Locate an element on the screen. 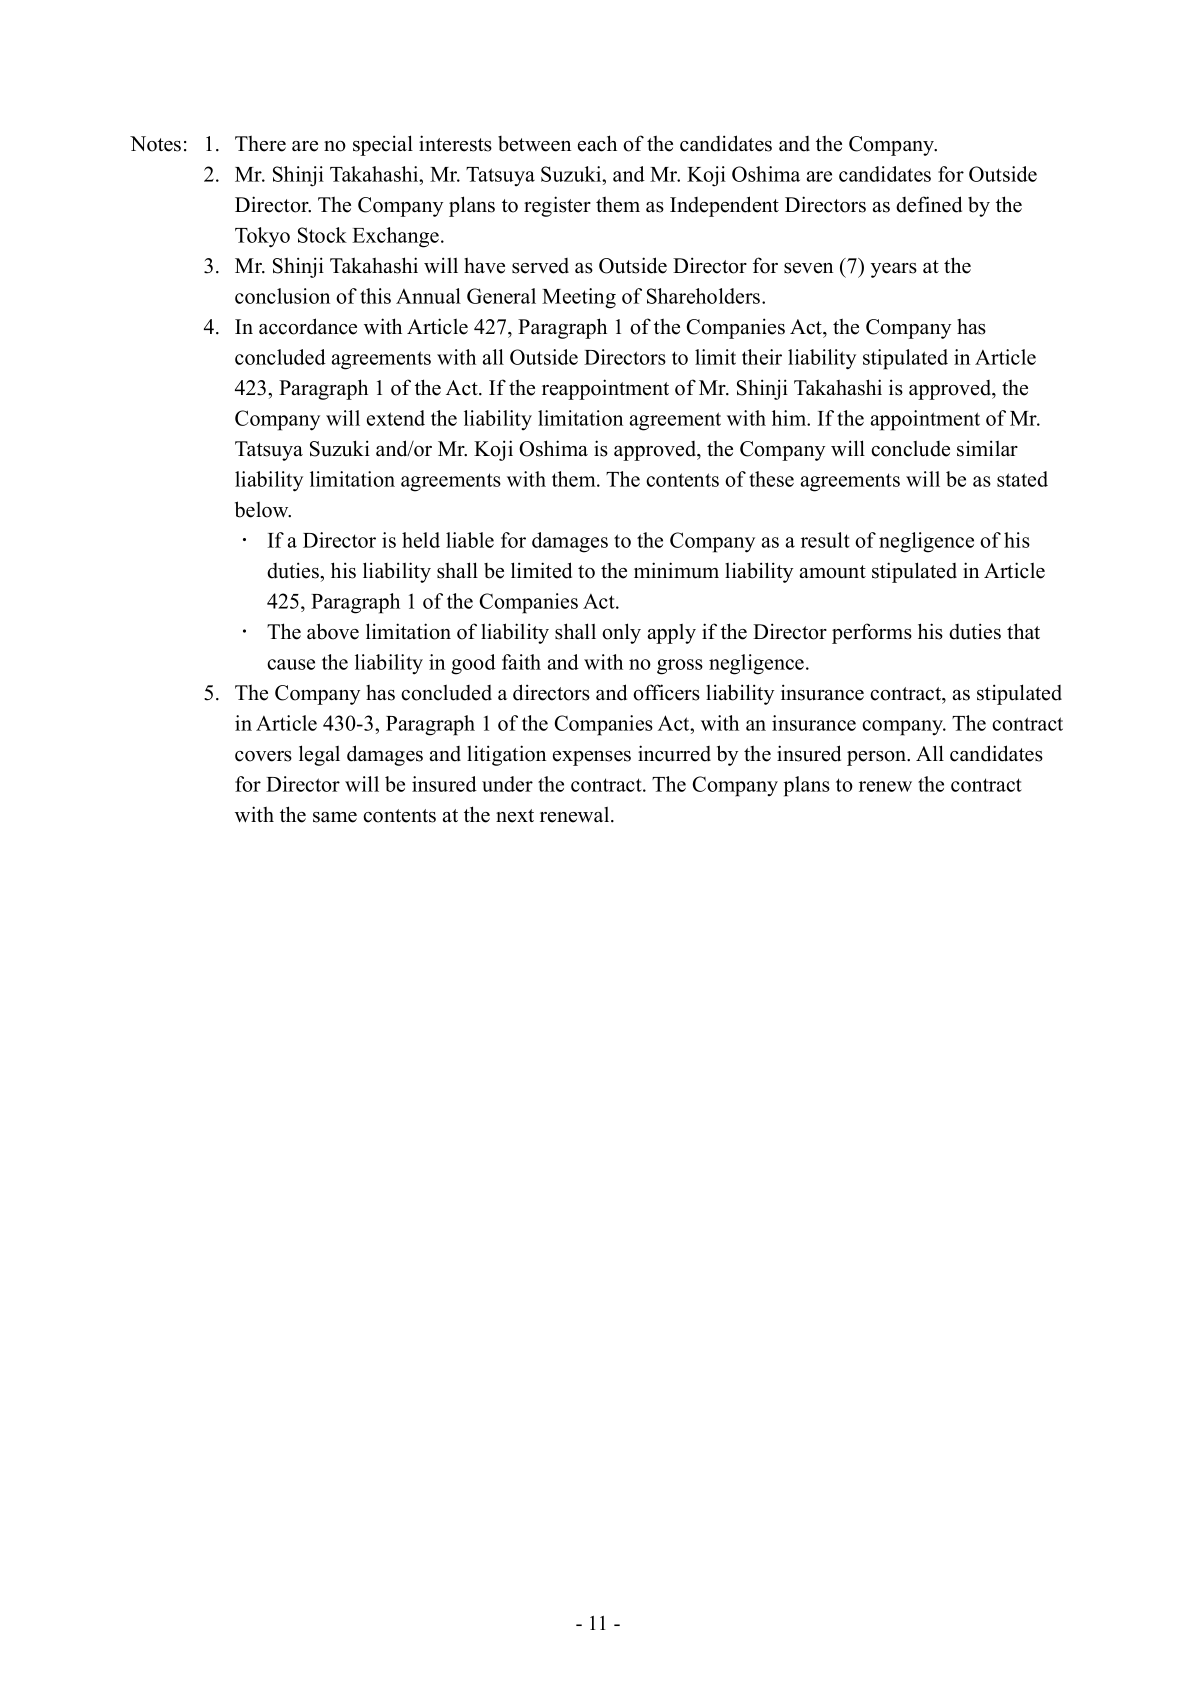  incurred is located at coordinates (674, 753).
